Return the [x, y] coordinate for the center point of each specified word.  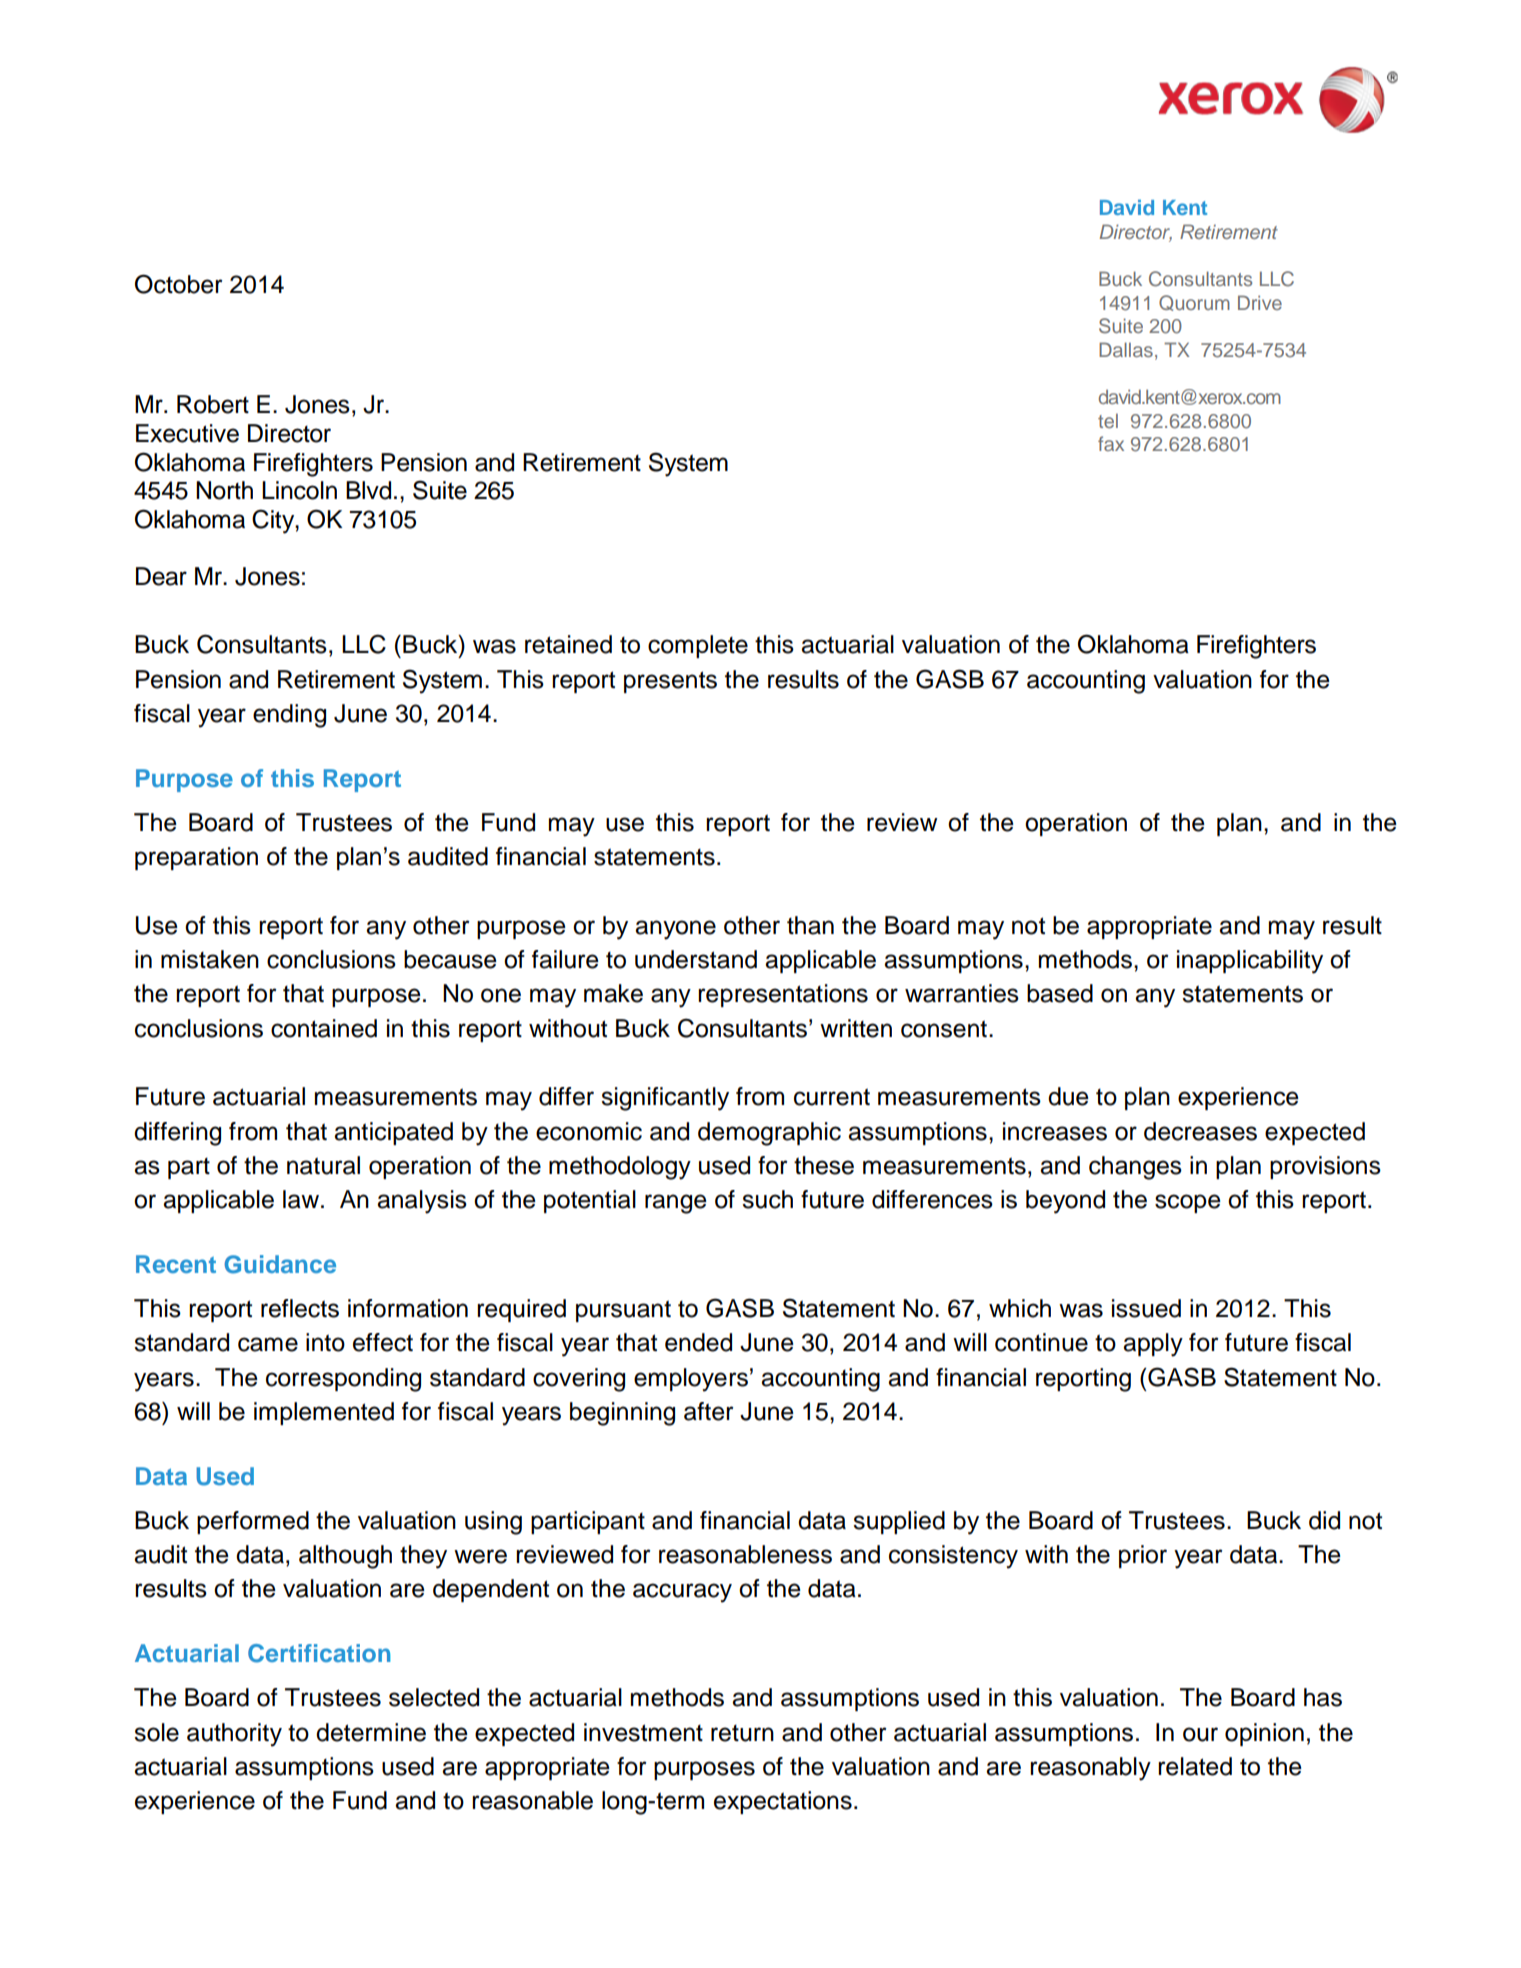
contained [324, 1028]
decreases [1200, 1131]
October [179, 284]
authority [234, 1735]
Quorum [1194, 303]
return [742, 1733]
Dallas [1126, 349]
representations [783, 995]
